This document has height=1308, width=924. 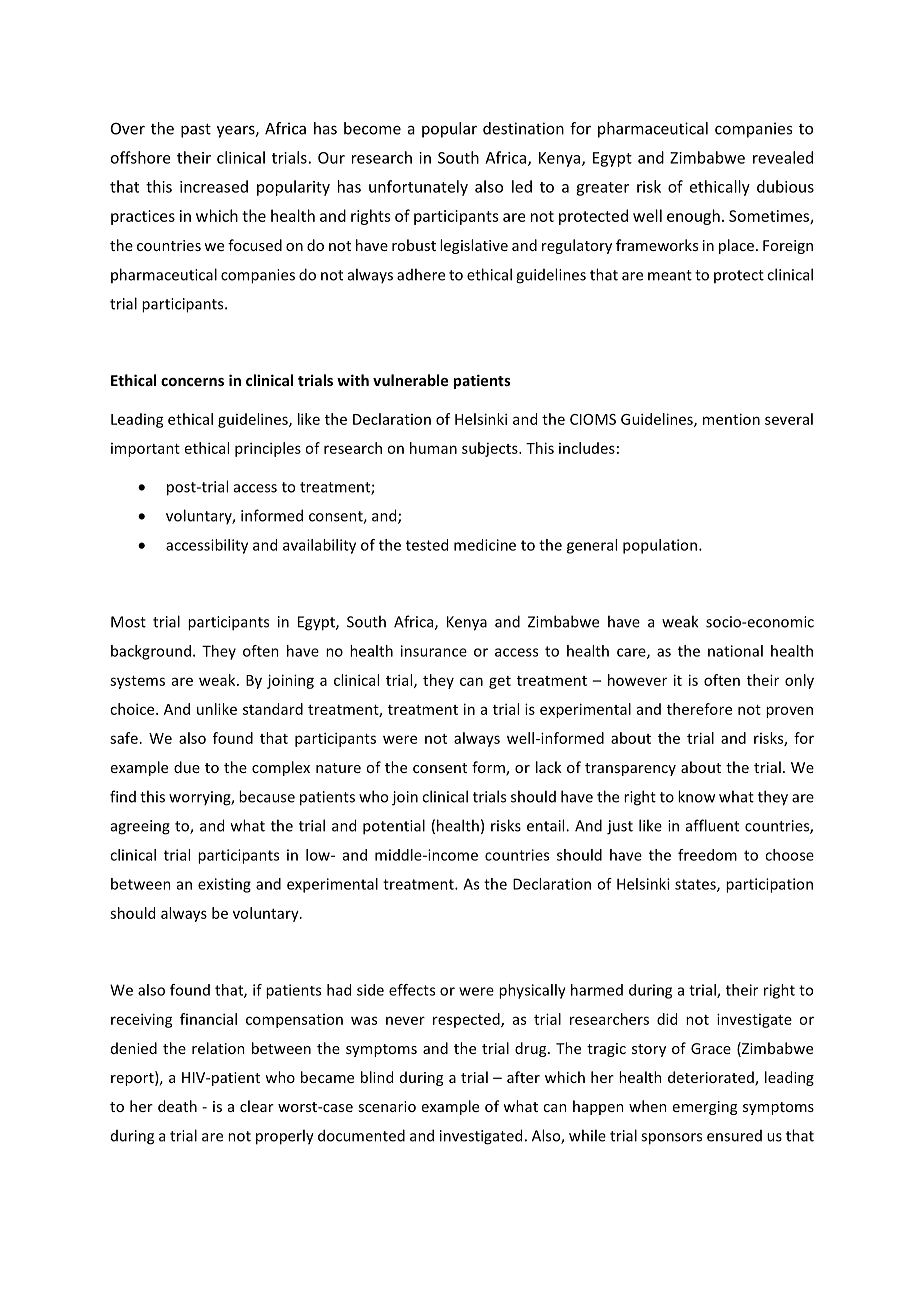 I want to click on vulnerable, so click(x=410, y=380).
